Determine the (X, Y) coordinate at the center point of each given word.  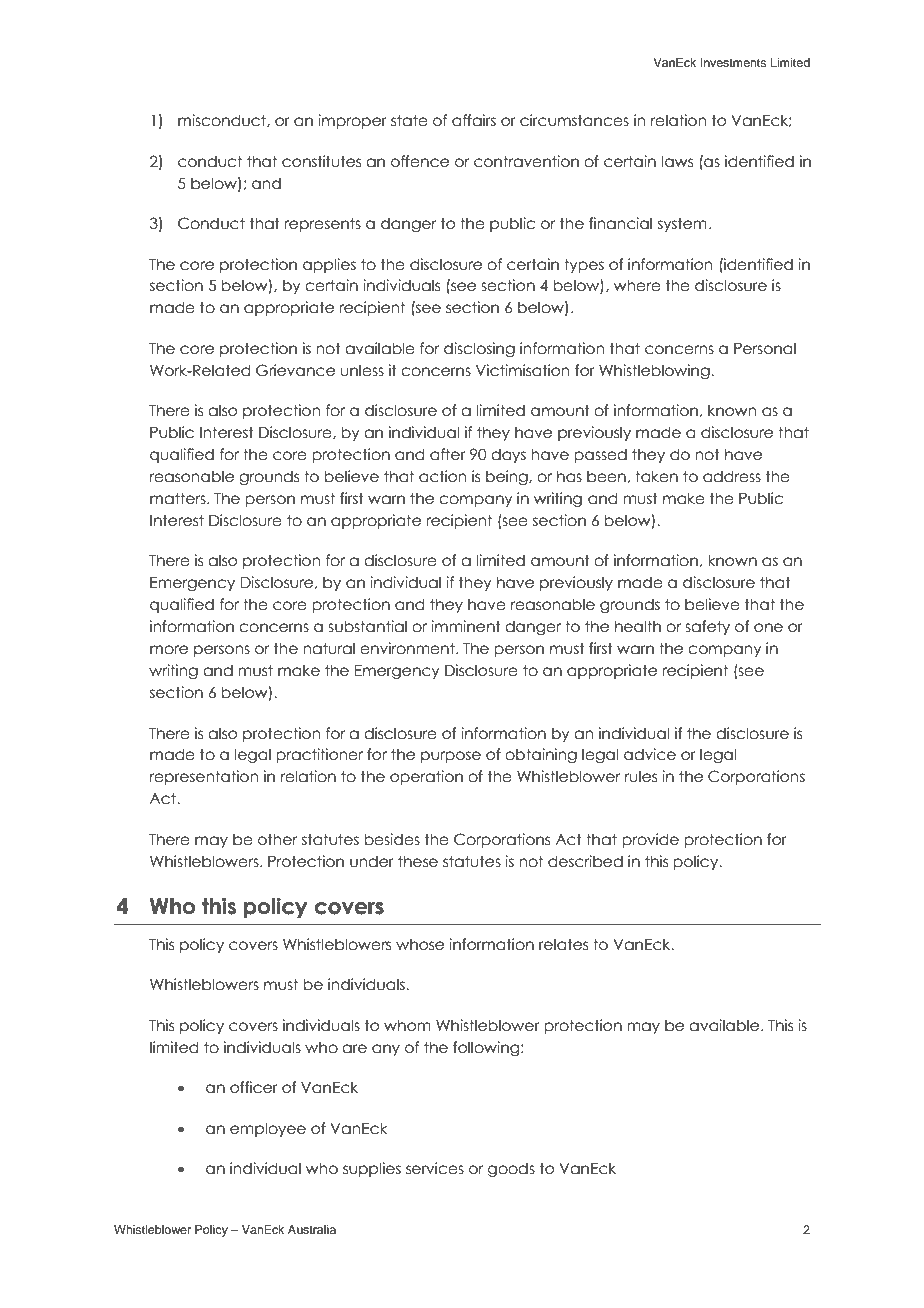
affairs (474, 120)
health (638, 626)
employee (268, 1129)
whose (420, 944)
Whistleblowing (655, 371)
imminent (466, 626)
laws (677, 161)
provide (650, 840)
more (169, 650)
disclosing (479, 349)
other (277, 839)
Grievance (295, 370)
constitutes (321, 161)
